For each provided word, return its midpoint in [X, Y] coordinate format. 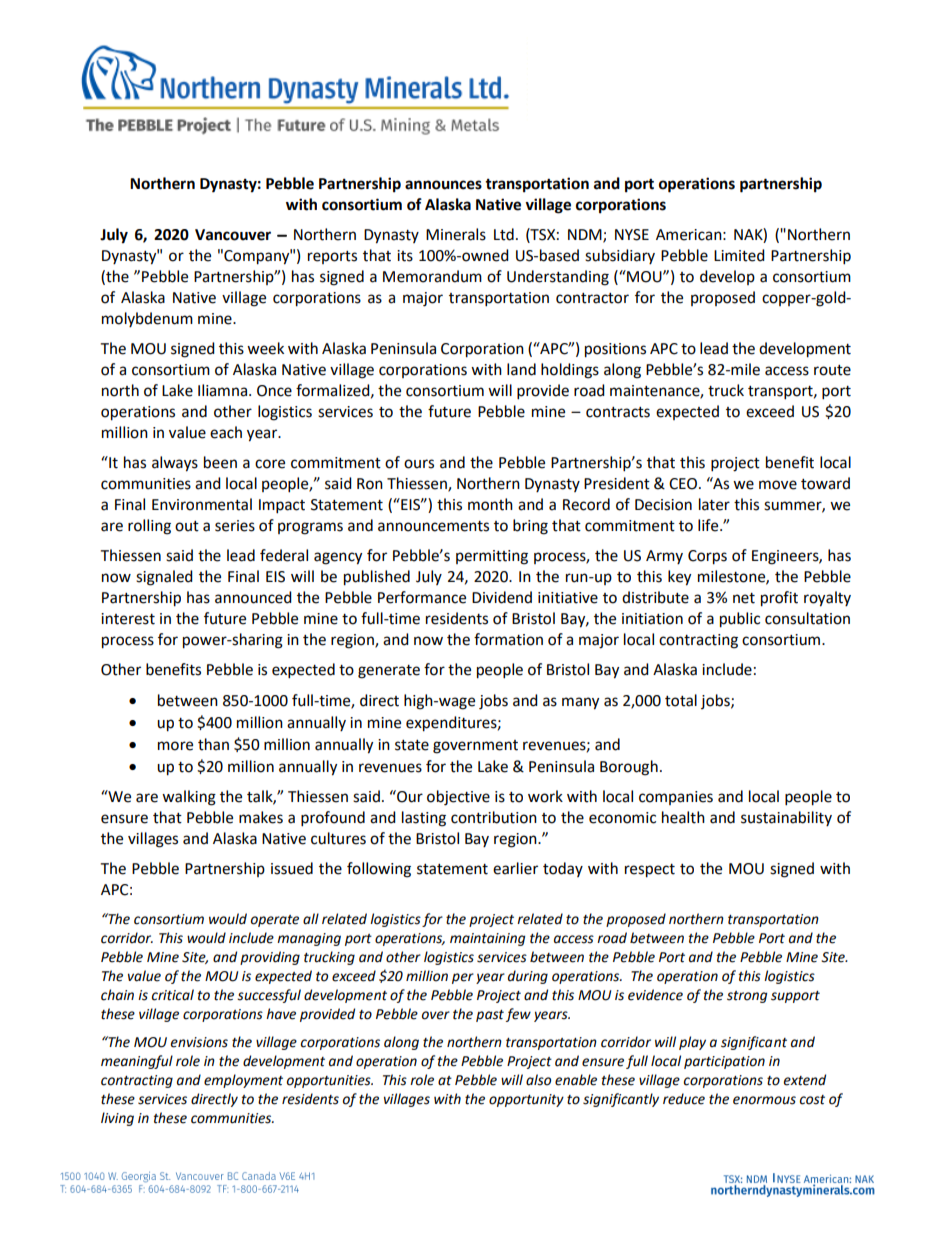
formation [508, 639]
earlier [515, 868]
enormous [764, 1100]
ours [419, 464]
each [226, 432]
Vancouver [233, 235]
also [538, 1080]
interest [128, 619]
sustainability [786, 818]
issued [292, 868]
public [740, 620]
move [778, 485]
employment [243, 1081]
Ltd [504, 234]
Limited [739, 255]
